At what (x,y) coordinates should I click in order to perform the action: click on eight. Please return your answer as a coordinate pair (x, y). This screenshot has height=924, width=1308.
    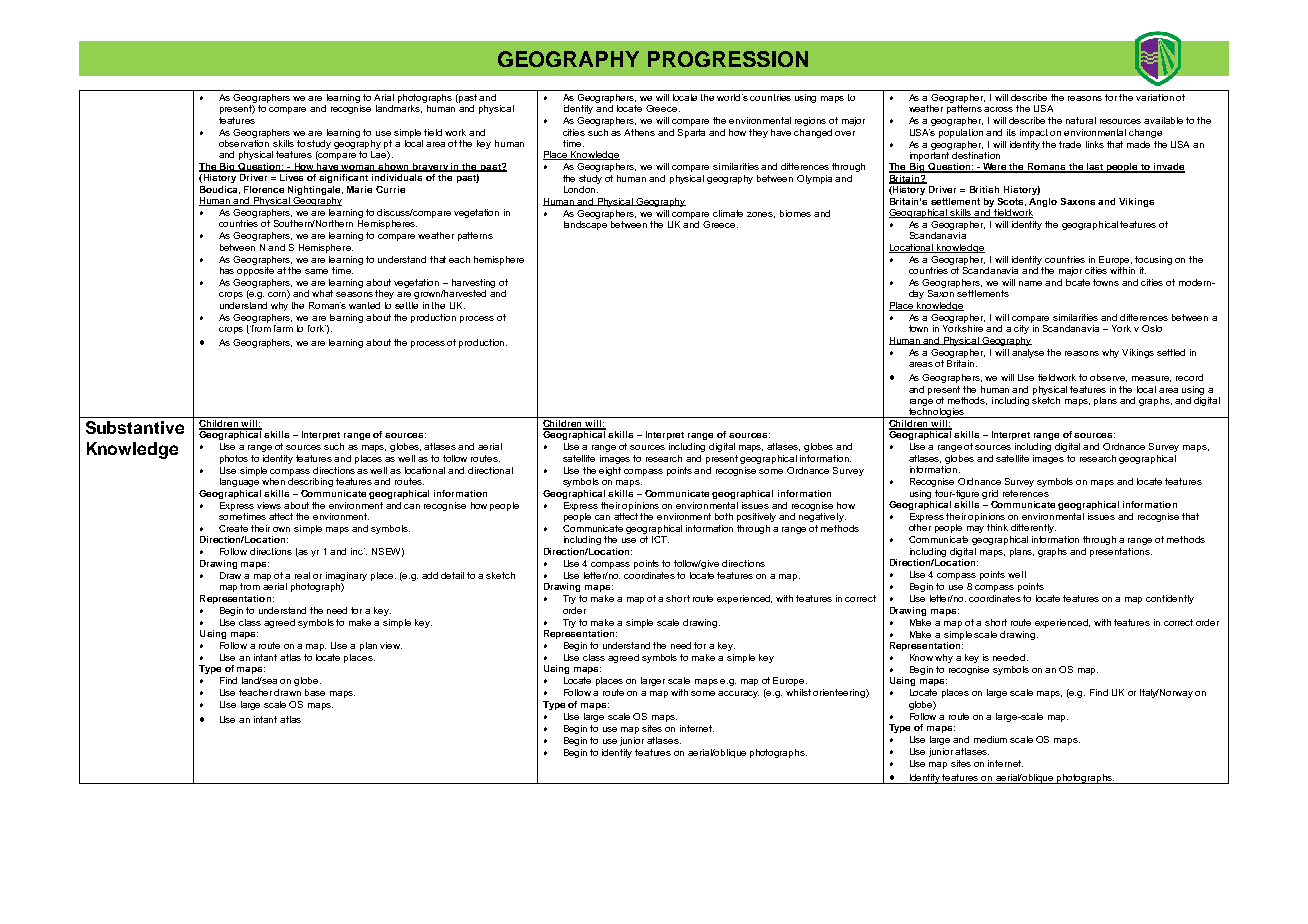
    Looking at the image, I should click on (610, 471).
